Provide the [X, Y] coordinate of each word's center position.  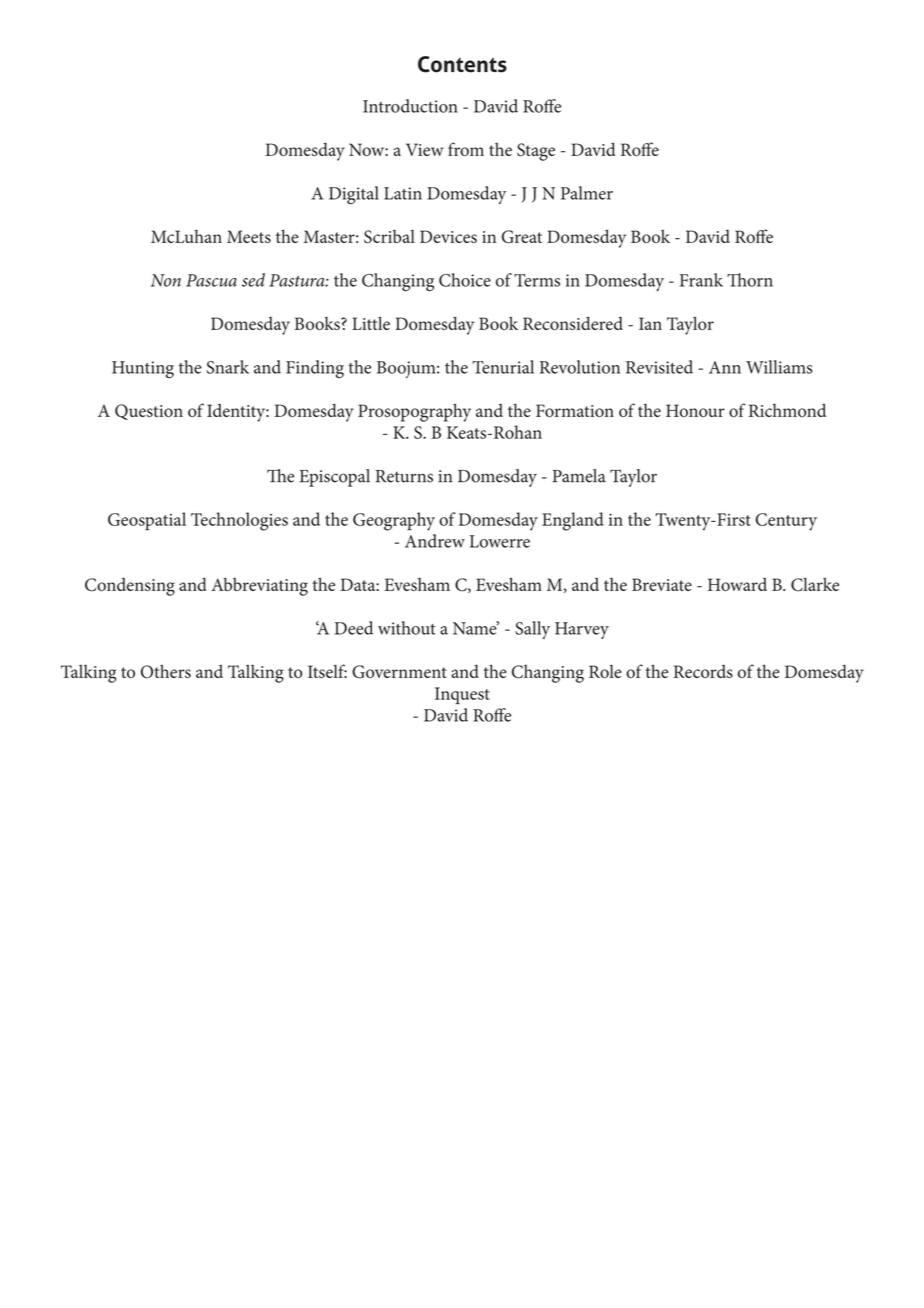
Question [149, 412]
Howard [737, 584]
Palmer [587, 193]
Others [166, 671]
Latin [403, 193]
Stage [536, 152]
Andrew [435, 541]
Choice [465, 280]
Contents [462, 64]
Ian [650, 323]
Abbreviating [259, 586]
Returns [404, 476]
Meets [249, 236]
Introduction [410, 106]
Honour [695, 410]
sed [253, 280]
